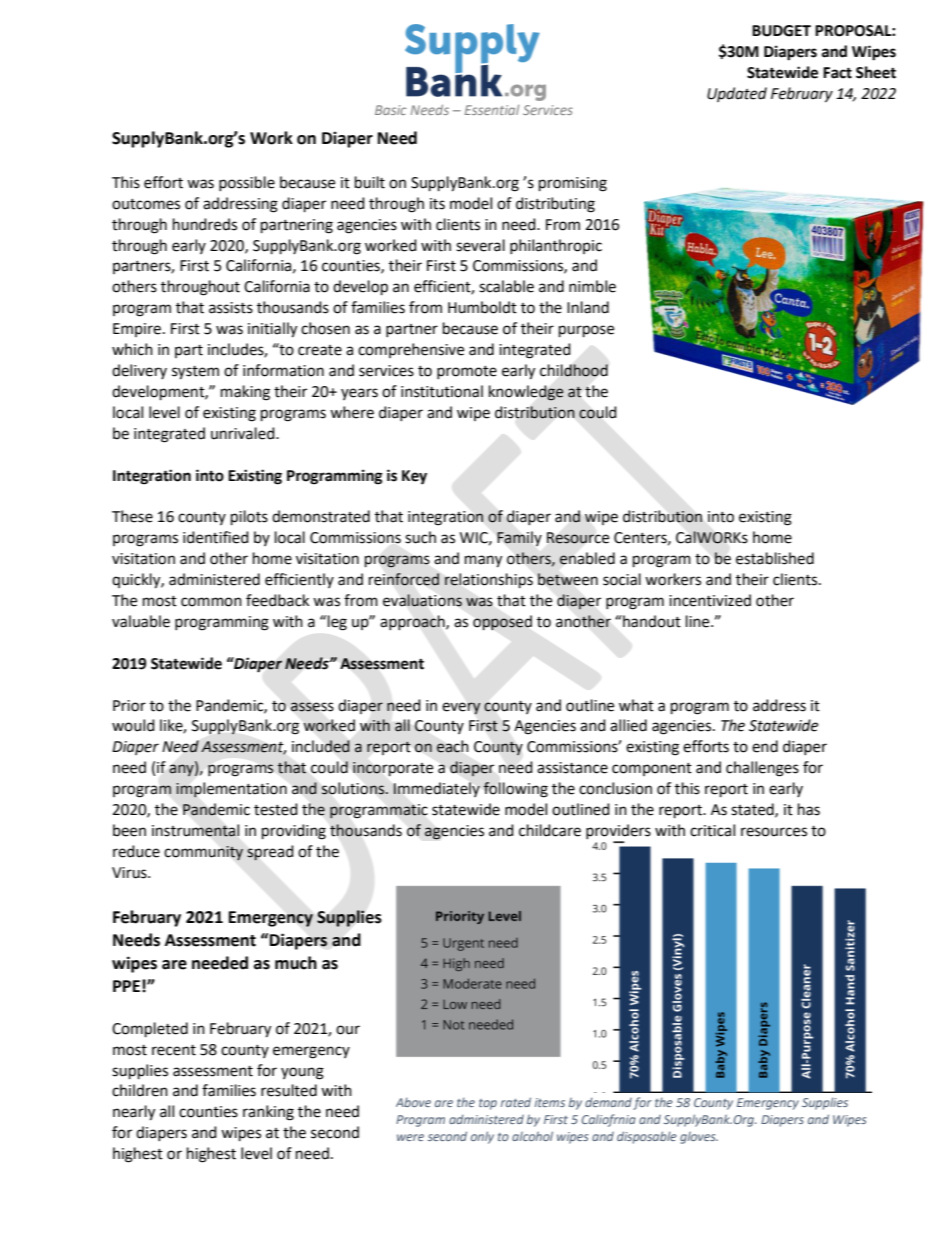  I want to click on established, so click(775, 558).
